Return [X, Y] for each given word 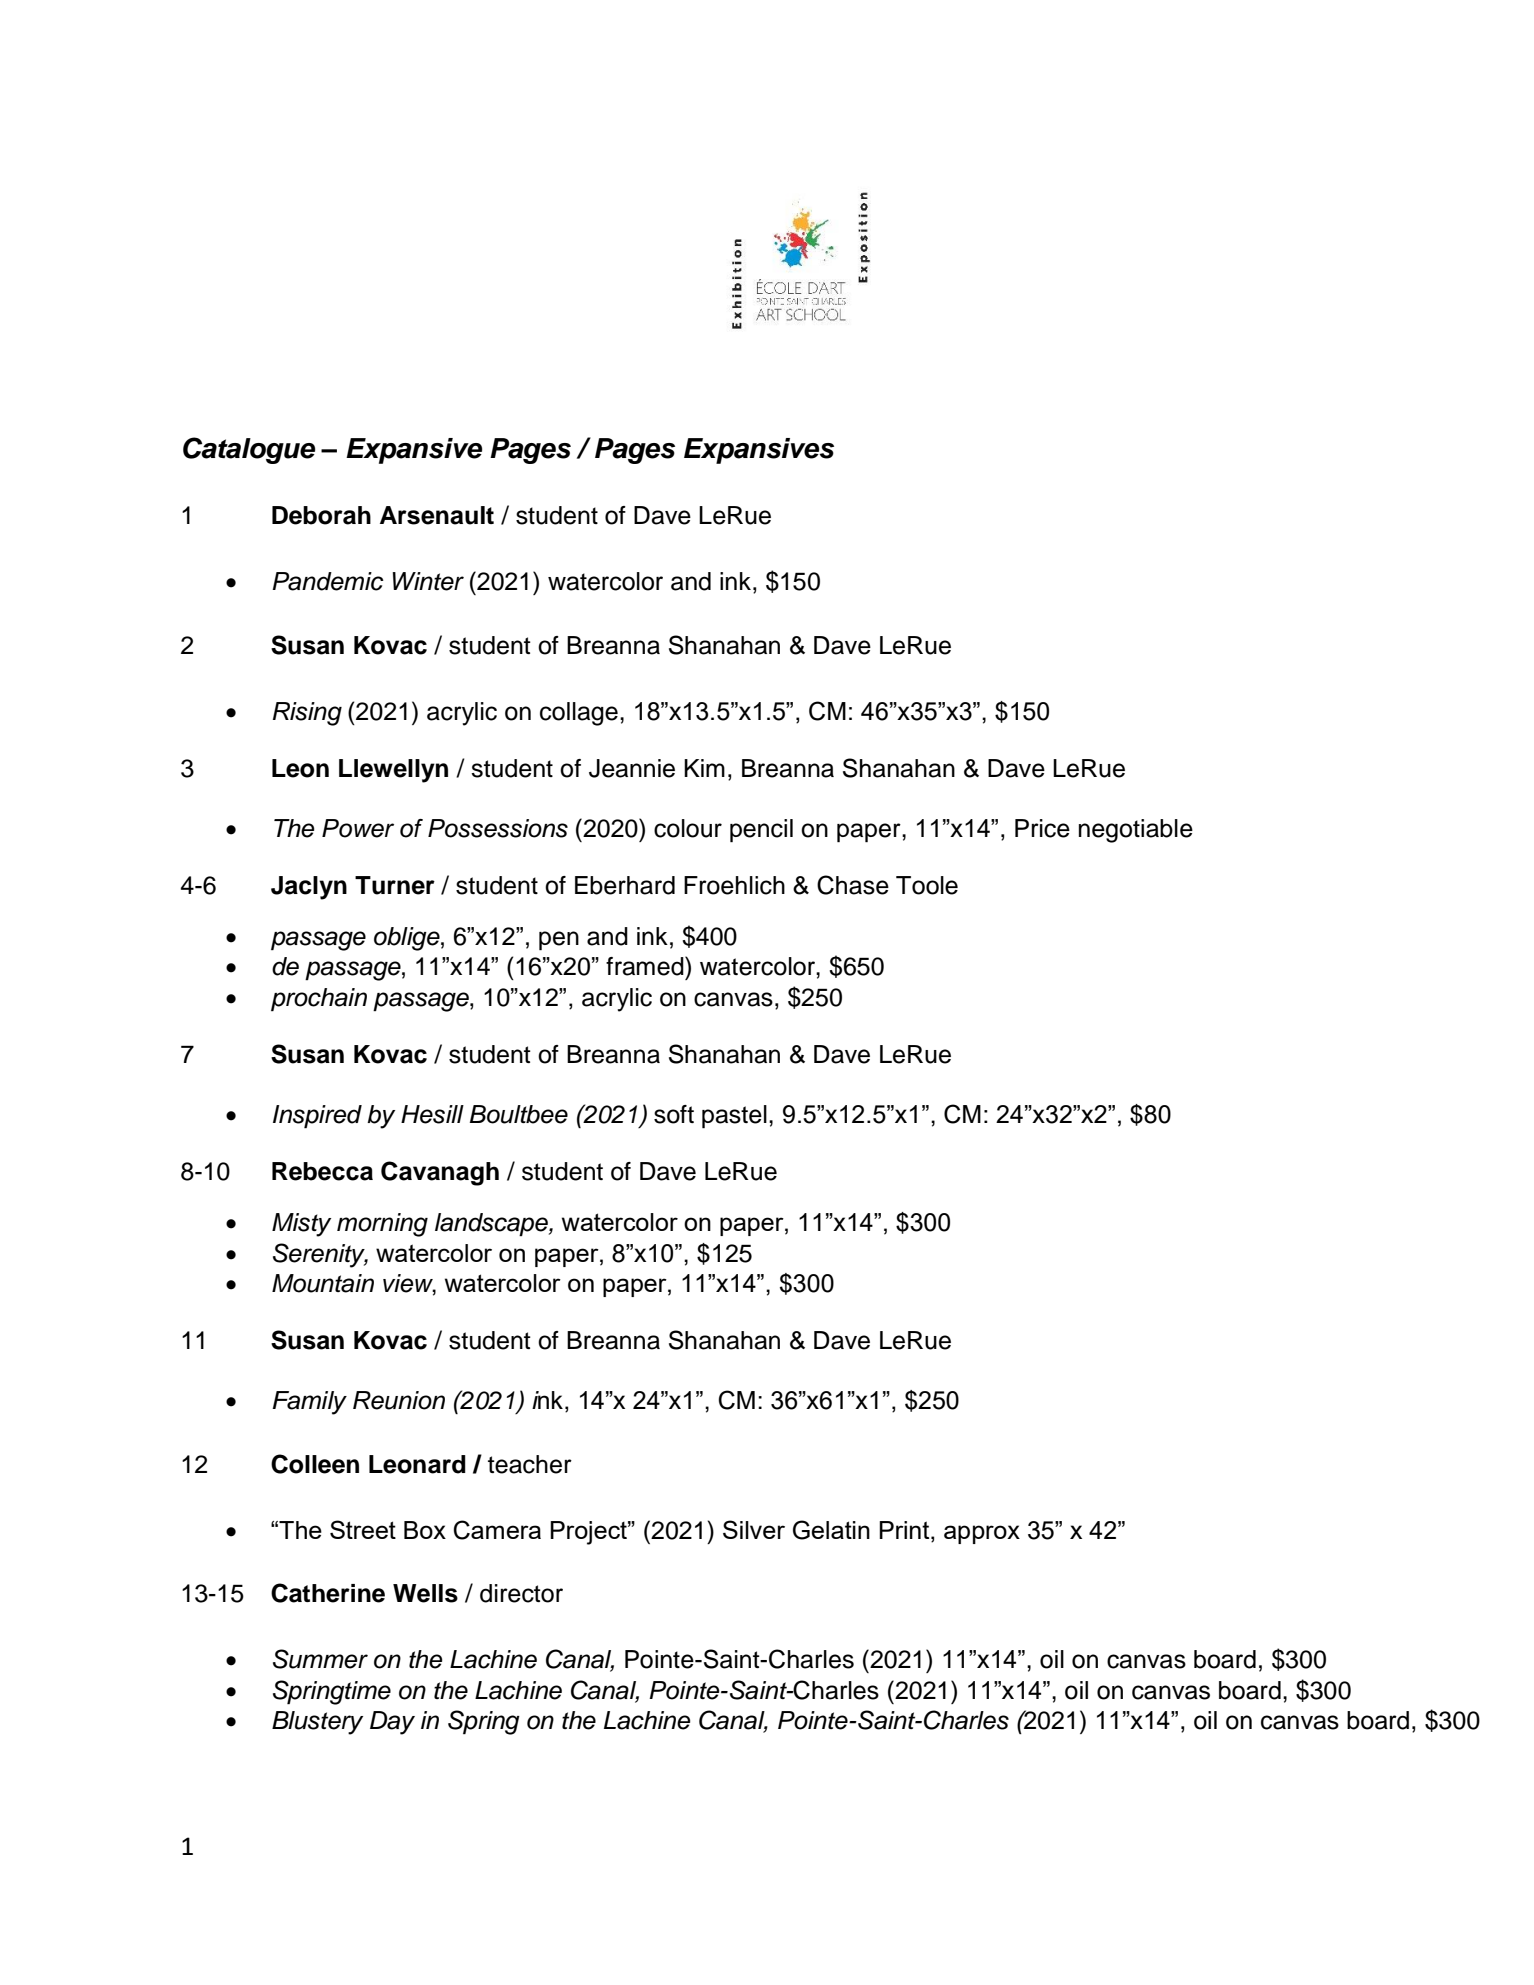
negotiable [1136, 831]
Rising [307, 714]
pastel [734, 1117]
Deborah [321, 515]
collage [579, 714]
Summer [320, 1659]
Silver [754, 1529]
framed [646, 966]
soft [674, 1114]
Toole [927, 885]
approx [982, 1534]
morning [382, 1225]
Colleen [315, 1464]
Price [1042, 828]
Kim [704, 768]
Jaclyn [309, 888]
